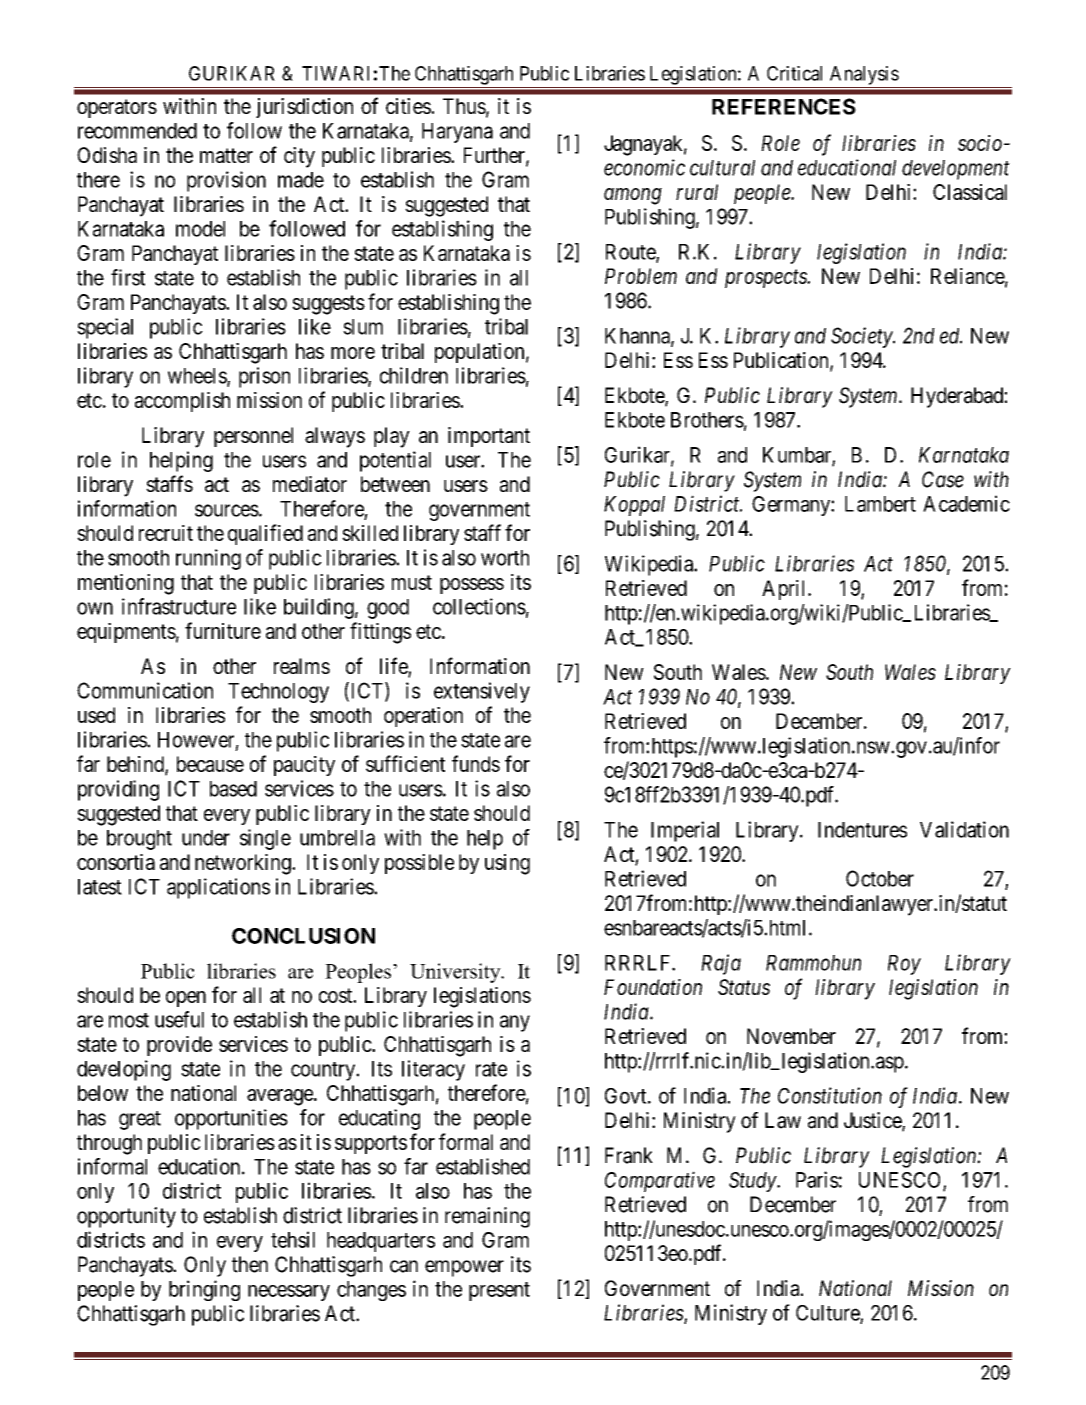 The image size is (1086, 1405). I want to click on worth, so click(505, 558).
